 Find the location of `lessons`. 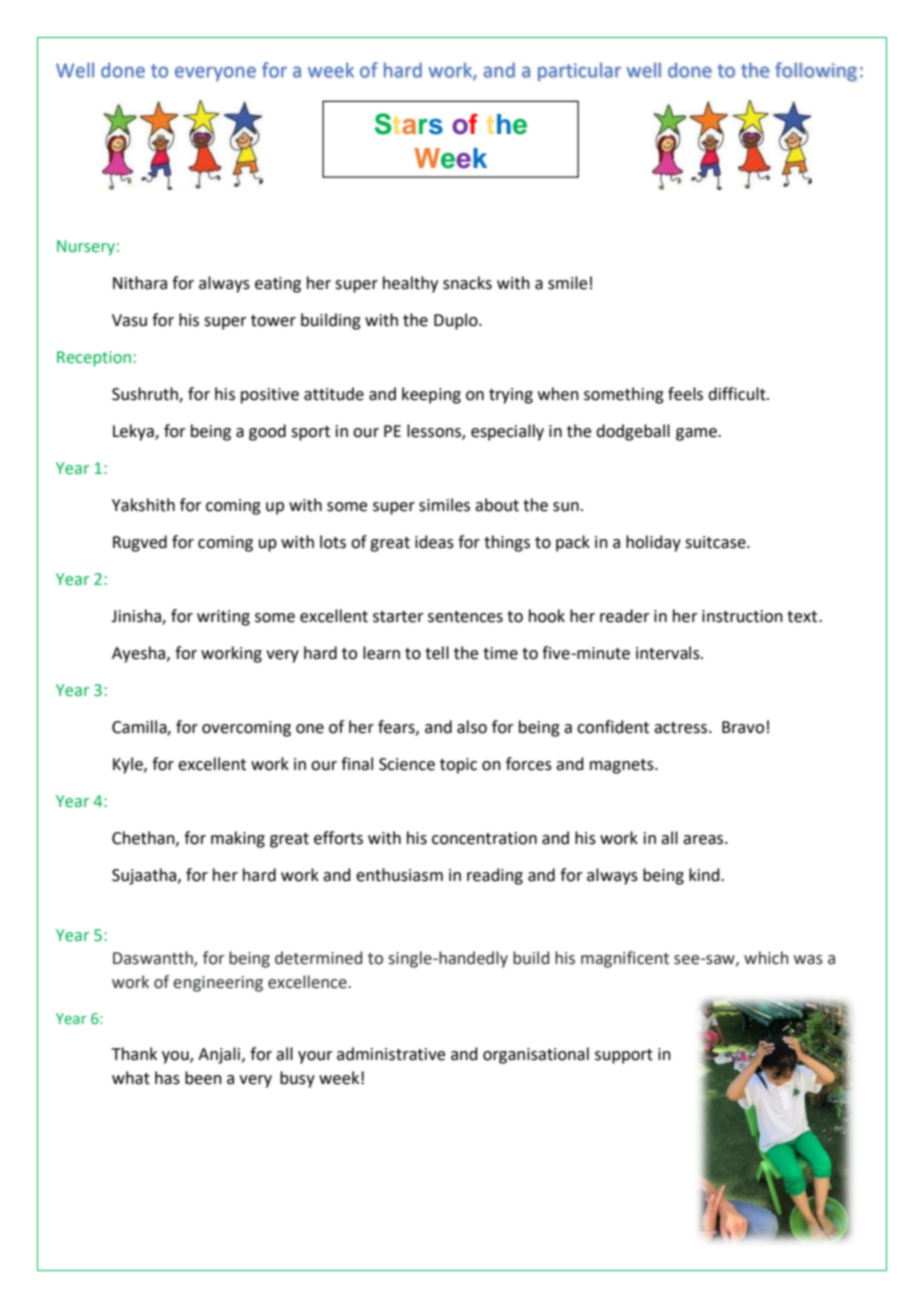

lessons is located at coordinates (435, 432).
